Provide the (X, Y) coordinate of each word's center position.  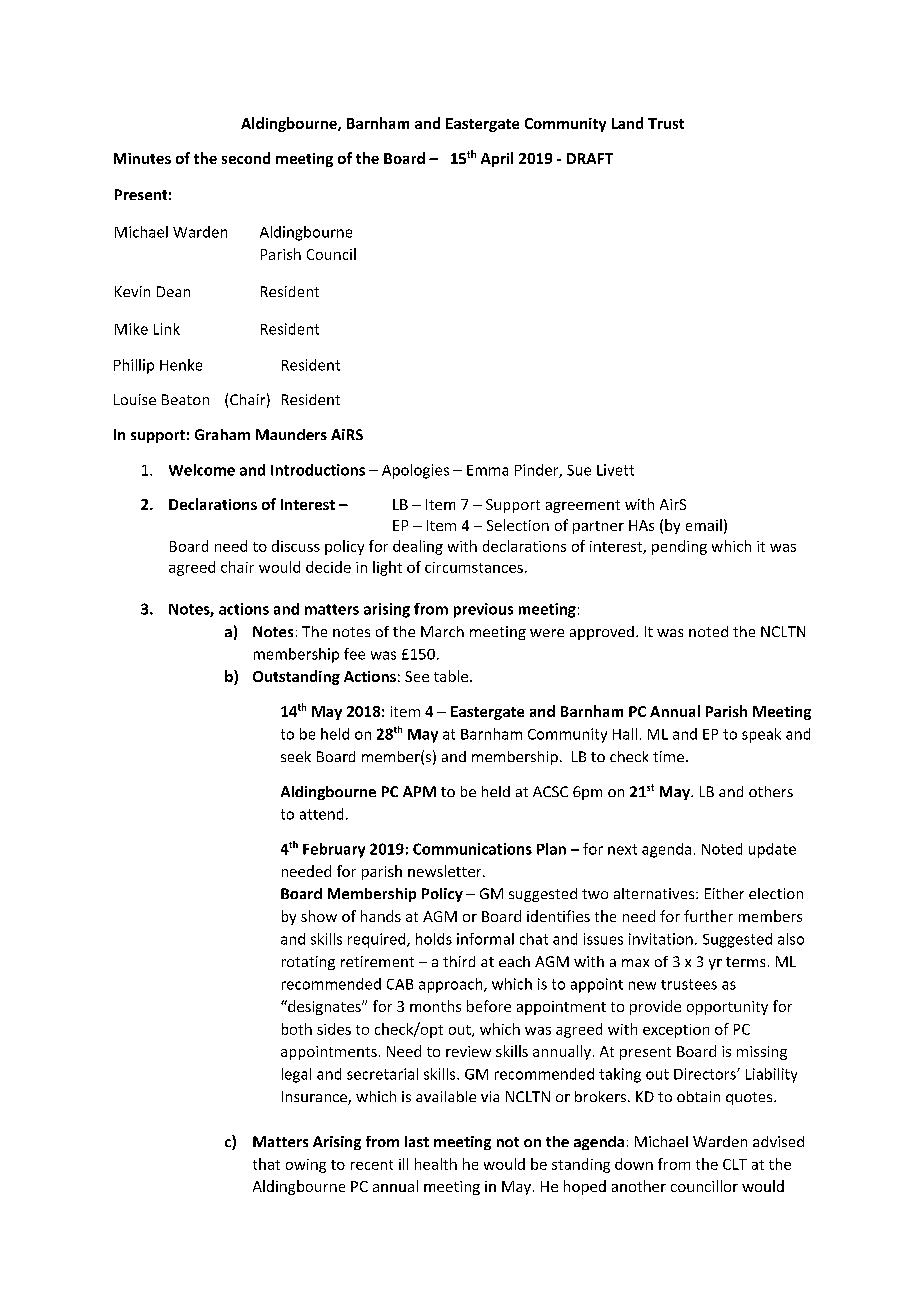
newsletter (446, 871)
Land (627, 123)
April (497, 159)
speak (761, 735)
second (246, 158)
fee (354, 654)
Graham (222, 434)
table (451, 676)
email (704, 525)
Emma (487, 470)
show (319, 916)
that (266, 1164)
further (708, 916)
